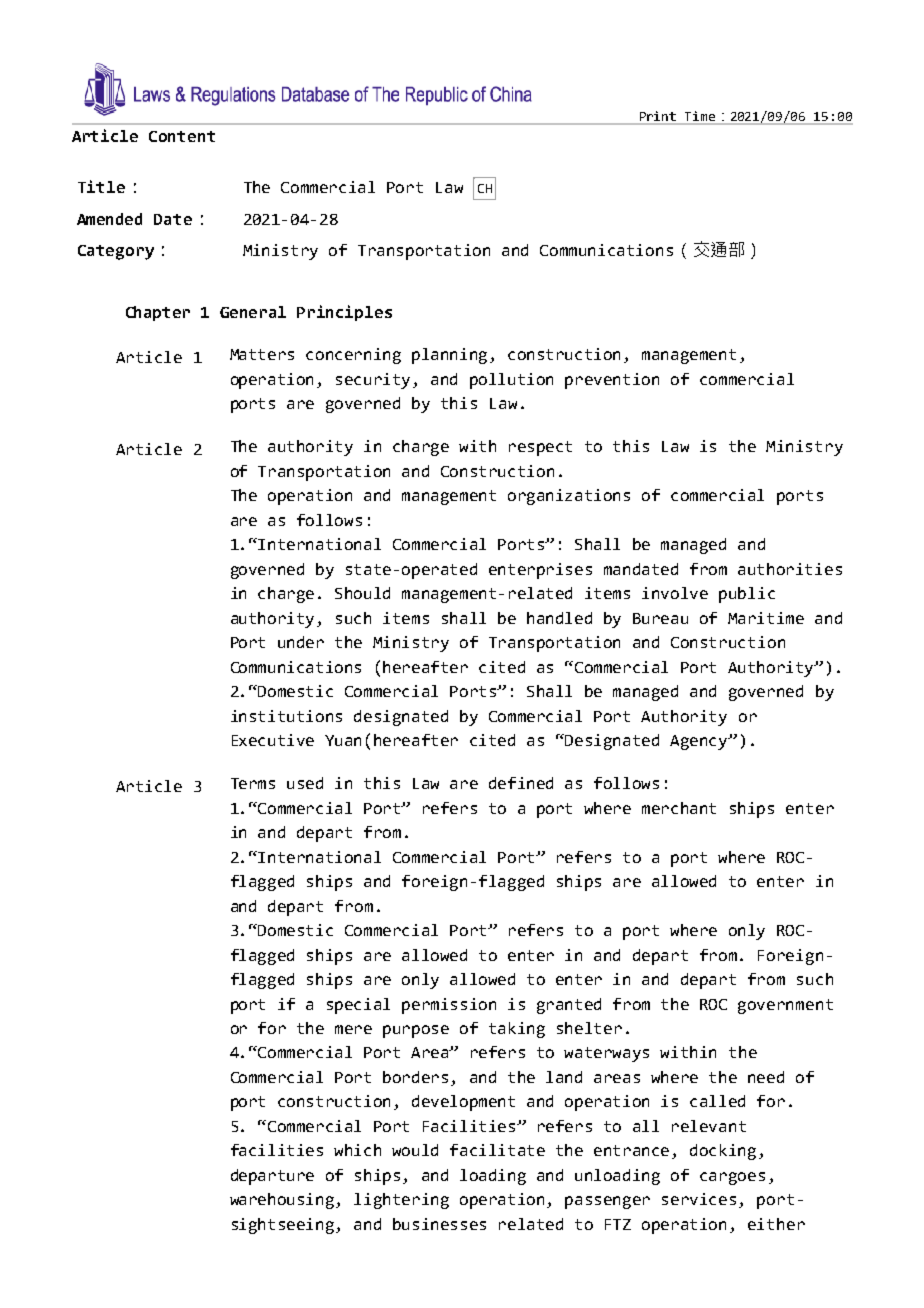  What do you see at coordinates (451, 356) in the screenshot?
I see `planning` at bounding box center [451, 356].
